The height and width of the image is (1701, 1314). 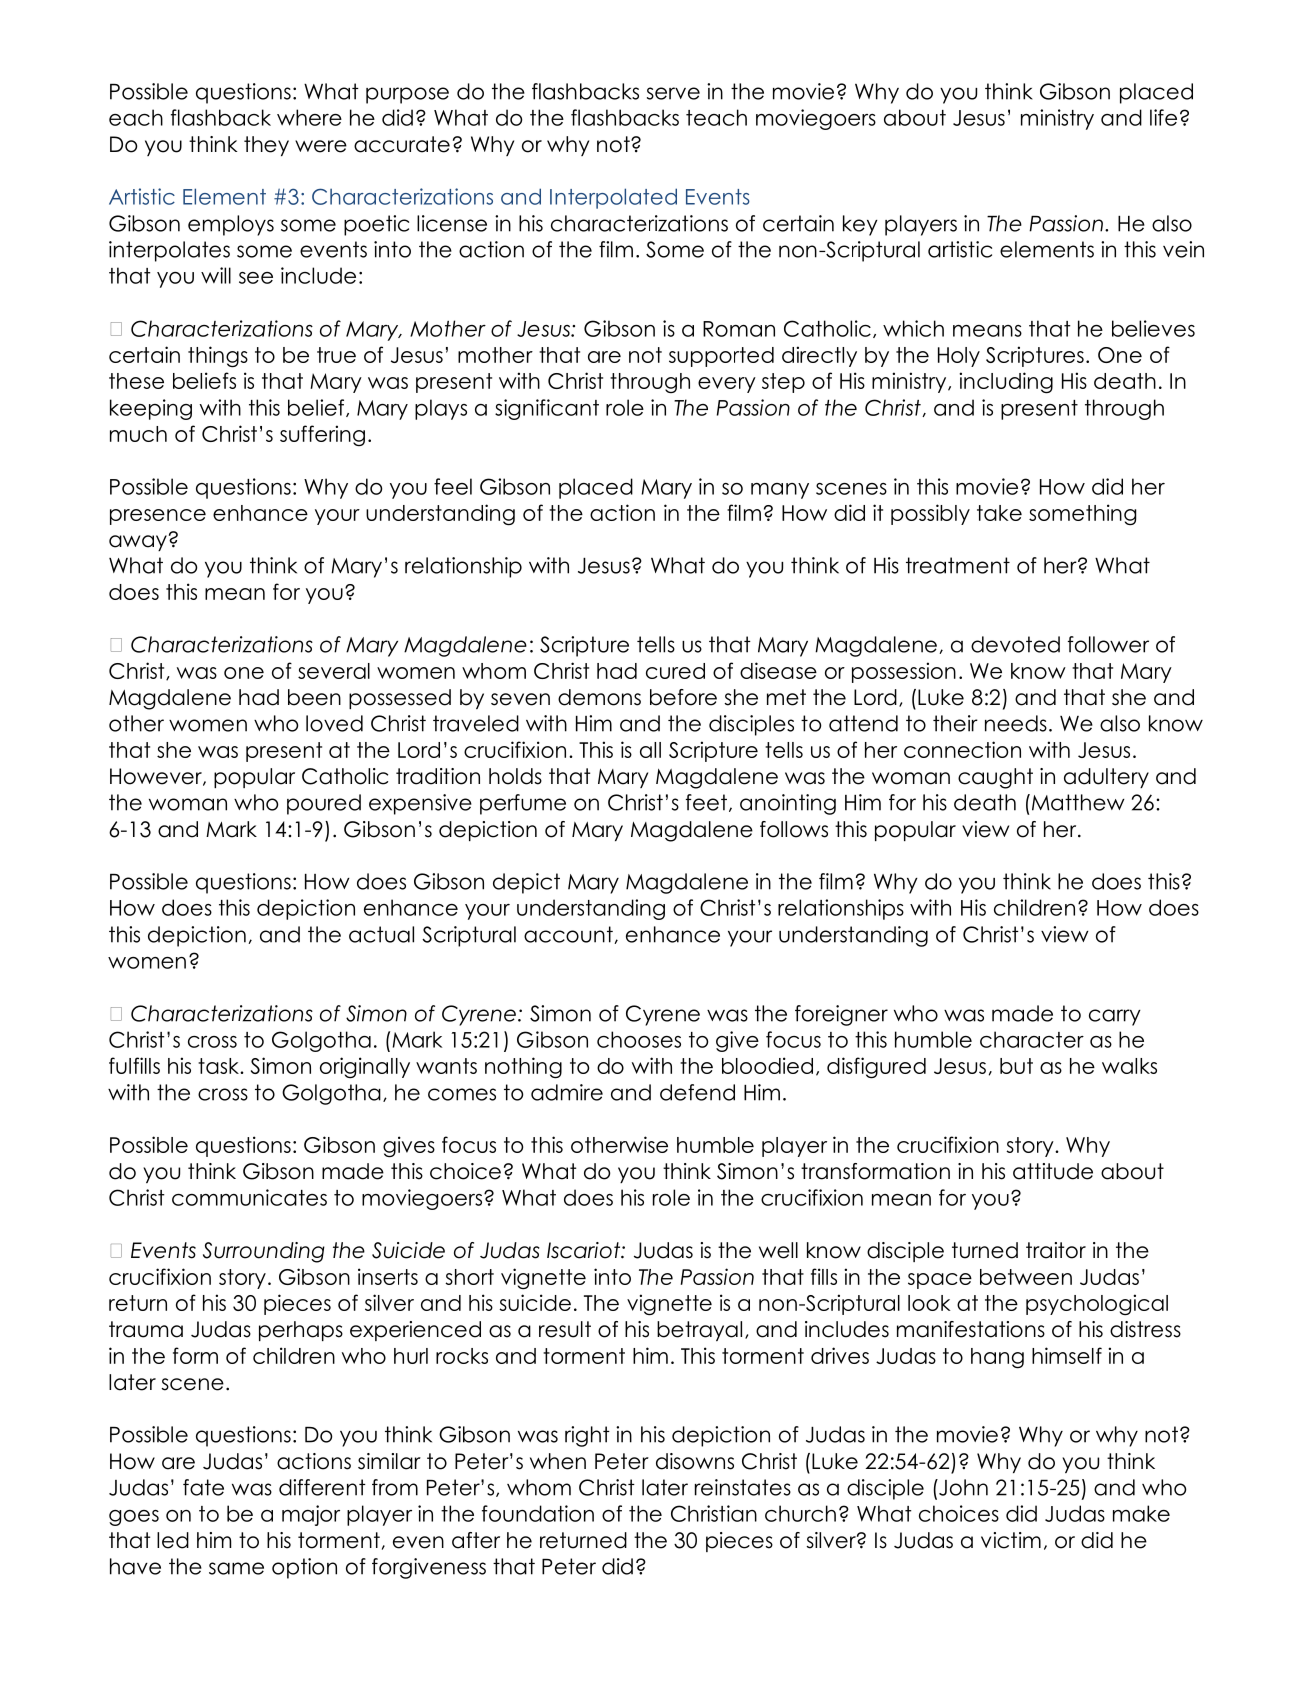 I want to click on feet, so click(x=706, y=802).
